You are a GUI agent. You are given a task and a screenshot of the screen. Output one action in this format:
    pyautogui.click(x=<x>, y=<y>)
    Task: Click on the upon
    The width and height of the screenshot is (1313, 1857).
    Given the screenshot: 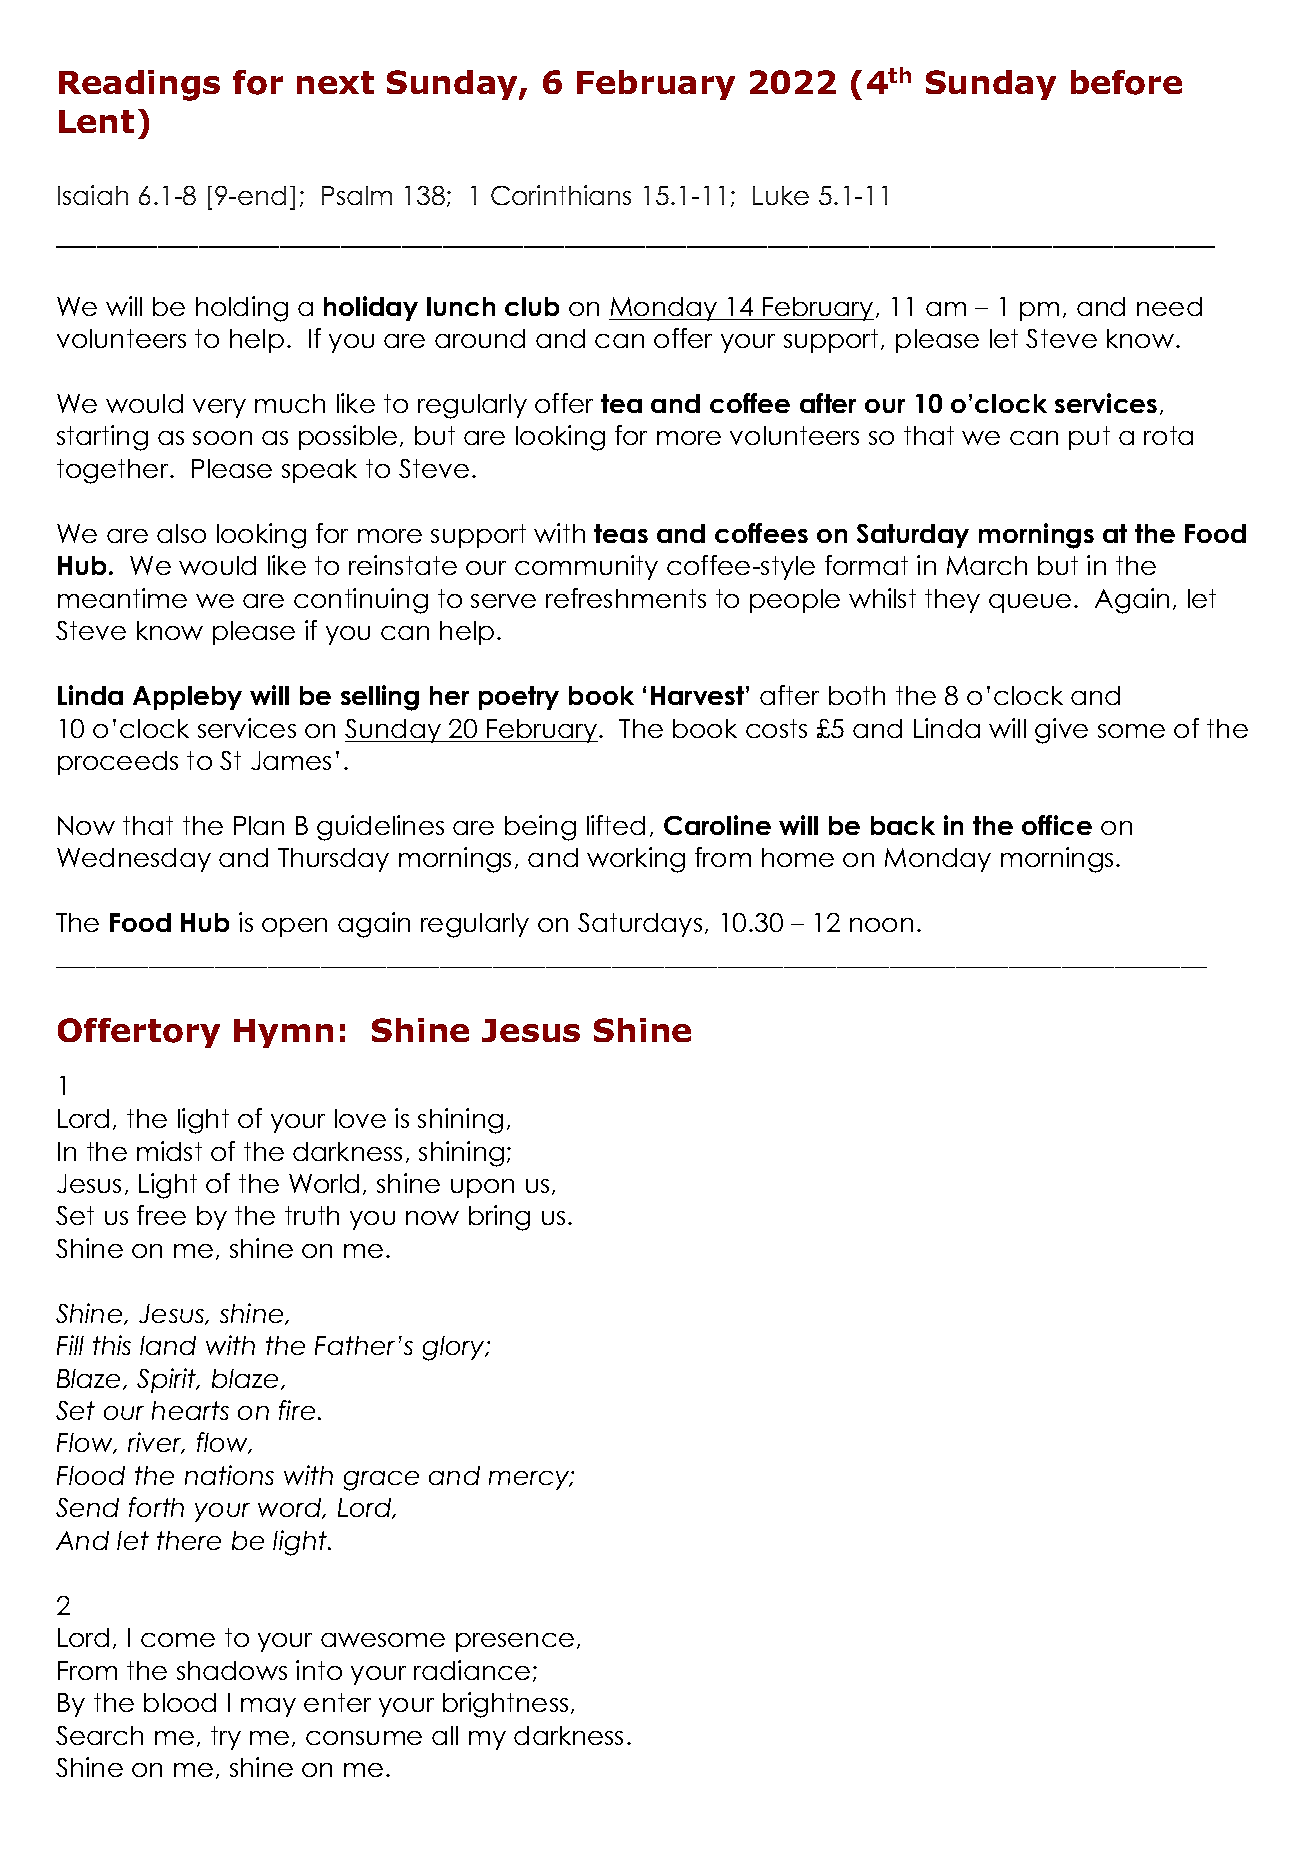 What is the action you would take?
    pyautogui.click(x=482, y=1188)
